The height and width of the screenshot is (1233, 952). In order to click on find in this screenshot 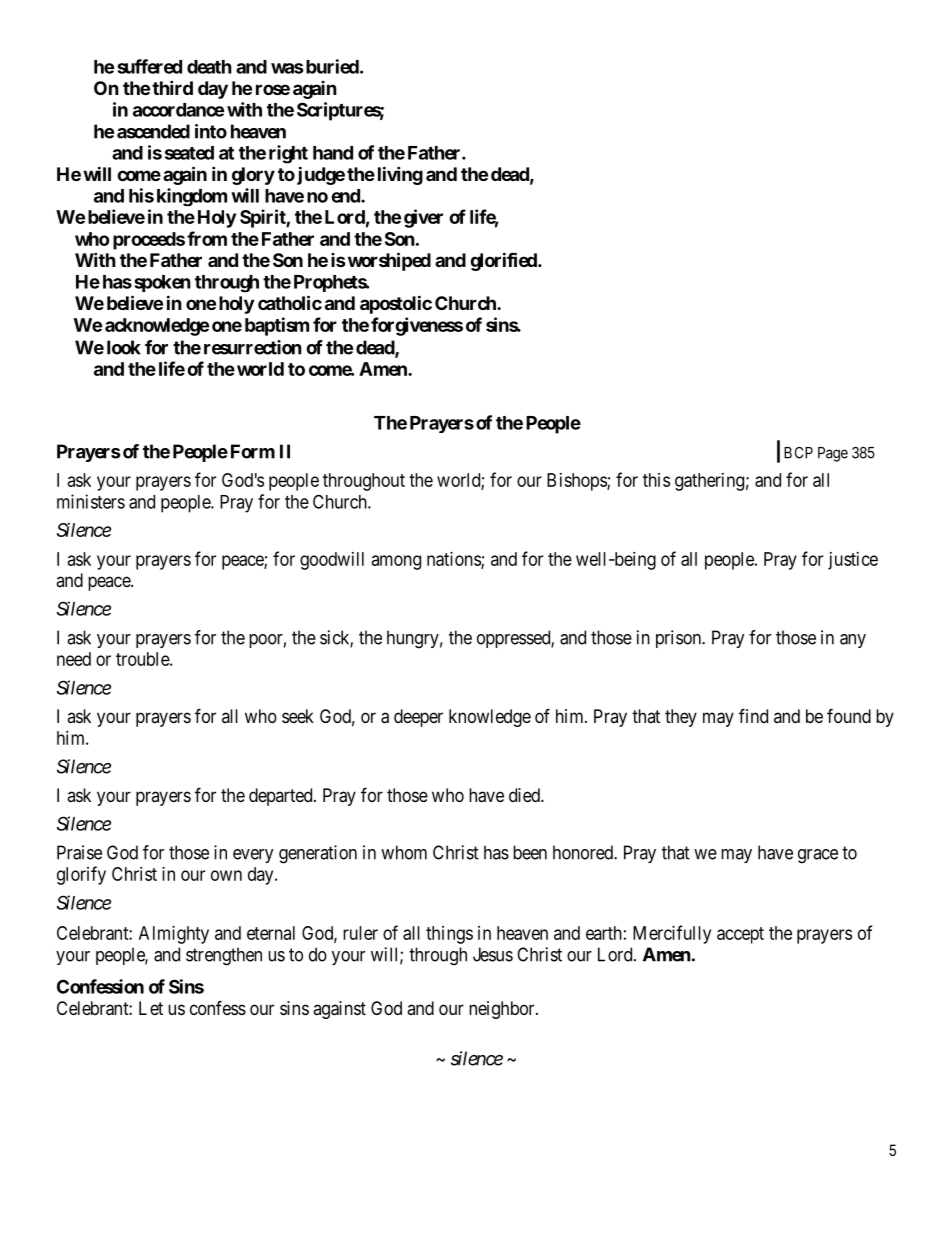, I will do `click(753, 715)`.
